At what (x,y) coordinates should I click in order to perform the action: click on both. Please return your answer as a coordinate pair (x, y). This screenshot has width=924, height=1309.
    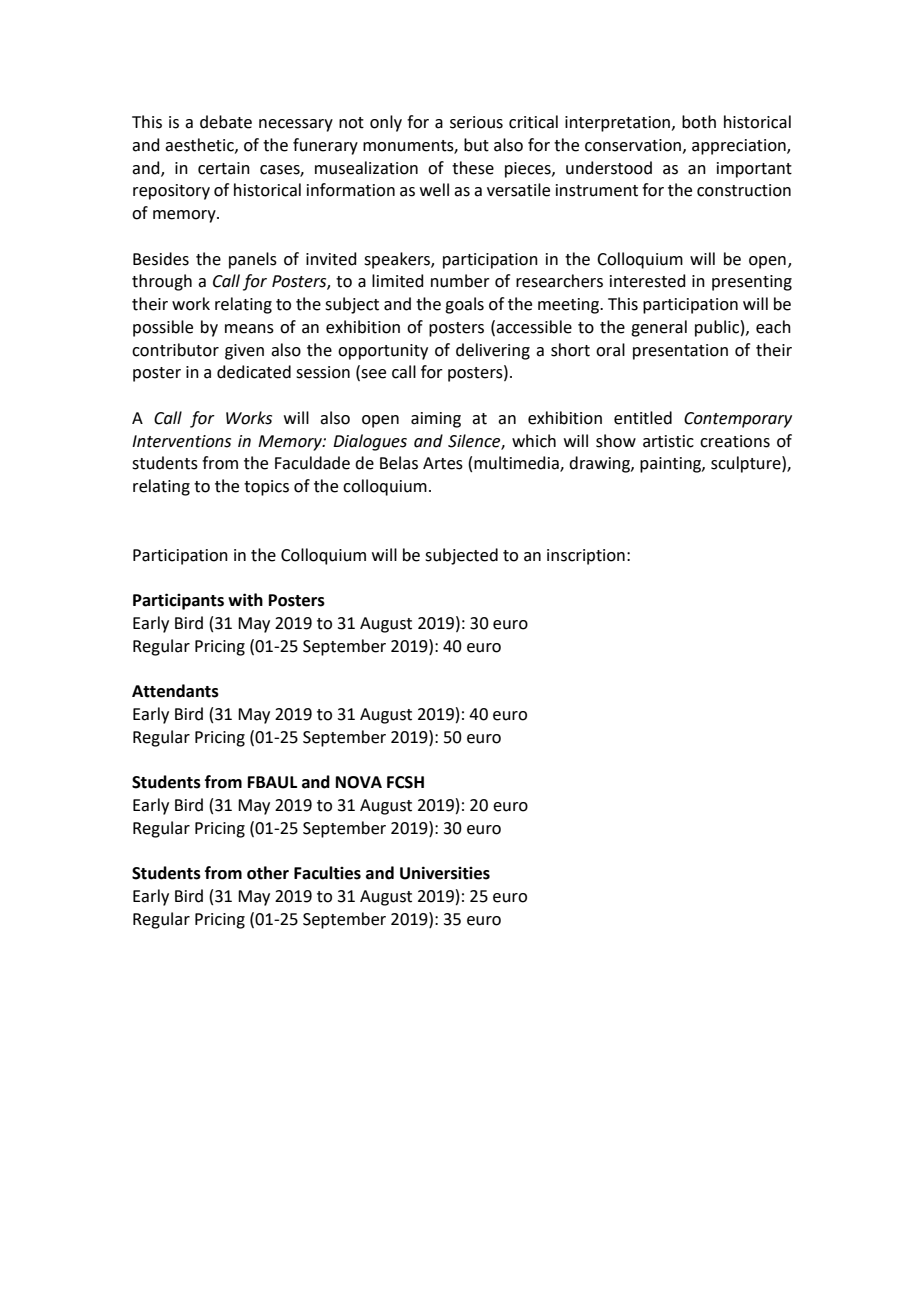
    Looking at the image, I should click on (699, 122).
